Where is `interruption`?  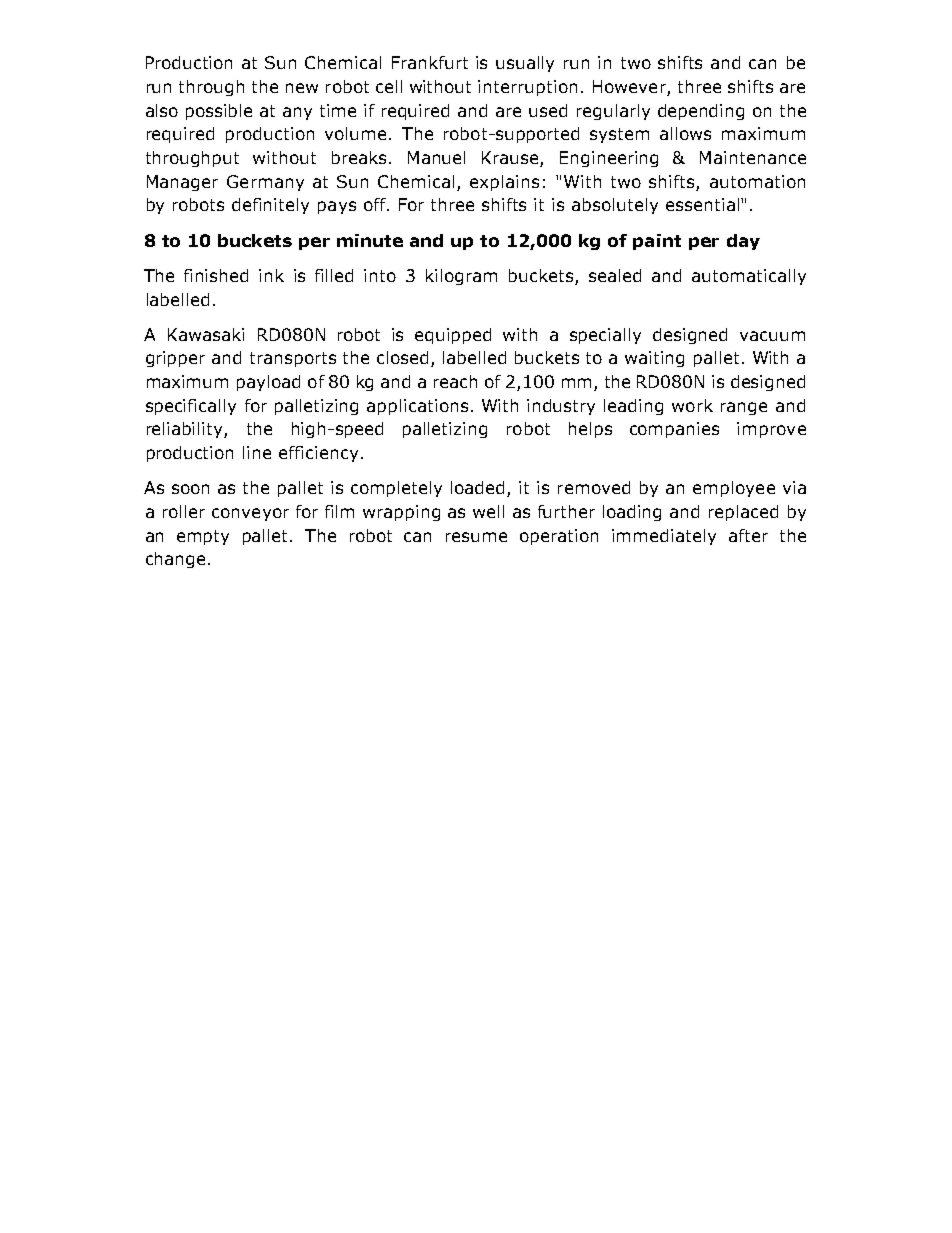 interruption is located at coordinates (527, 88).
